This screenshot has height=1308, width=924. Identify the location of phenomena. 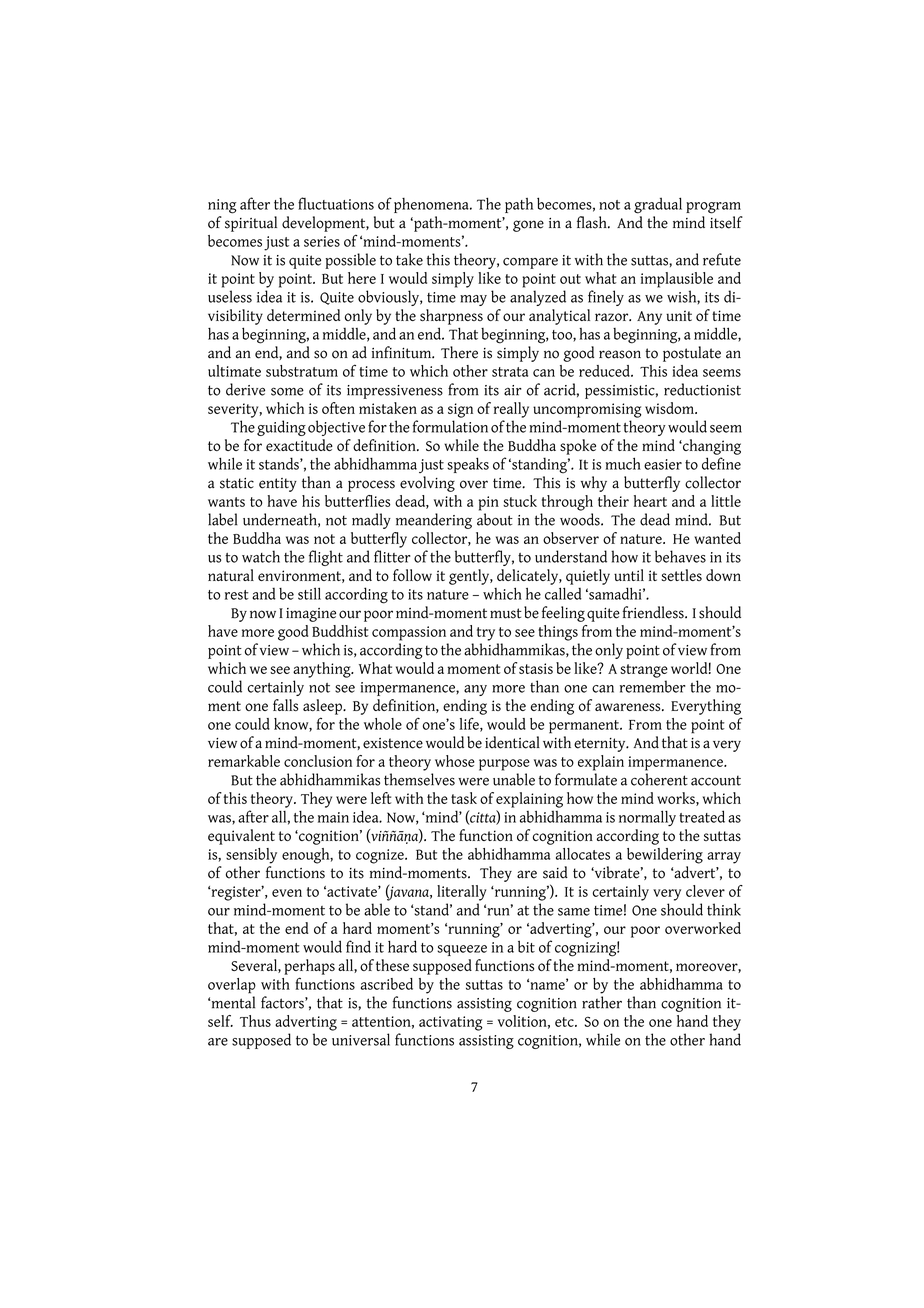
(432, 205).
